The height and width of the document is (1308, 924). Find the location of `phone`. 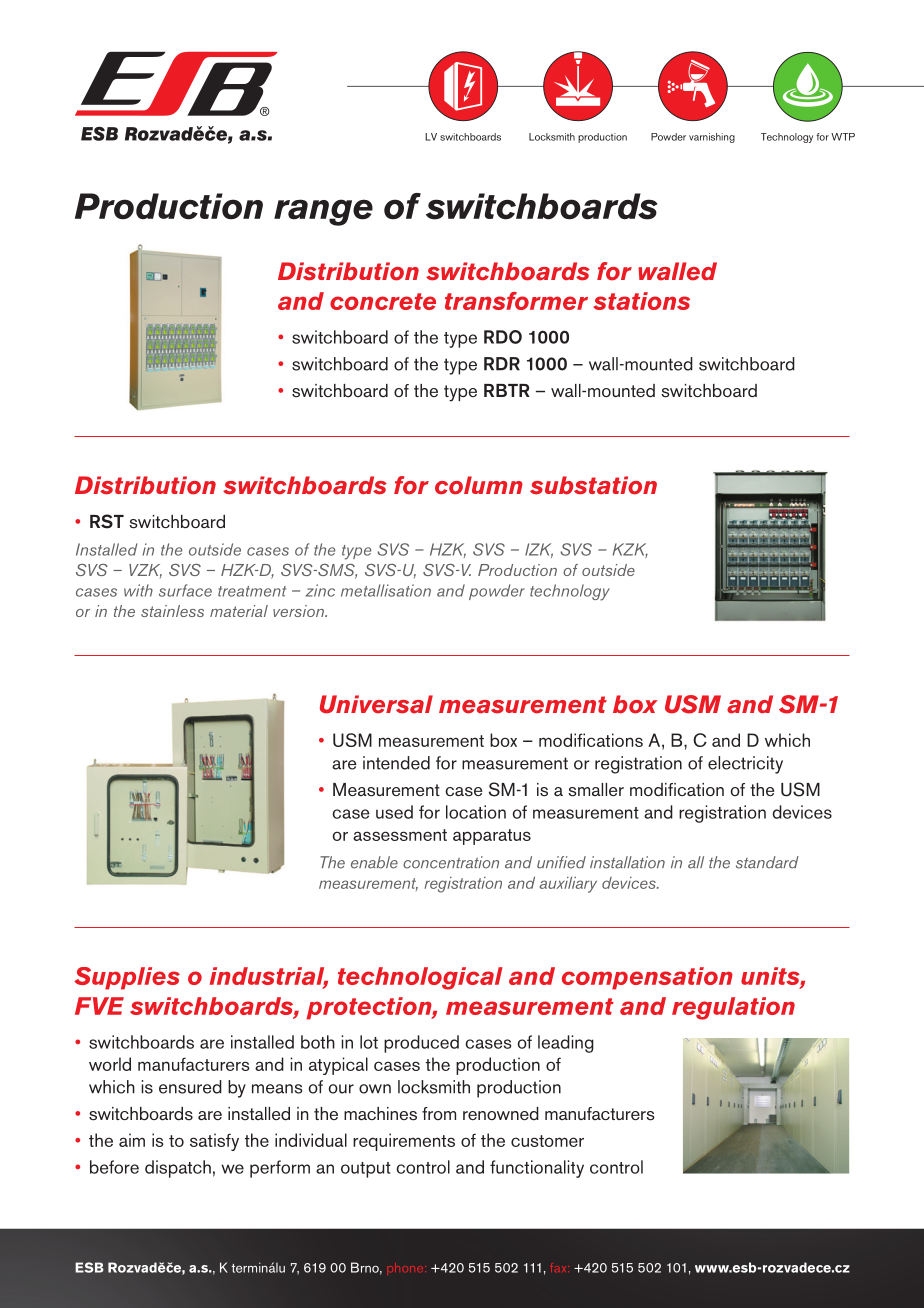

phone is located at coordinates (406, 1269).
